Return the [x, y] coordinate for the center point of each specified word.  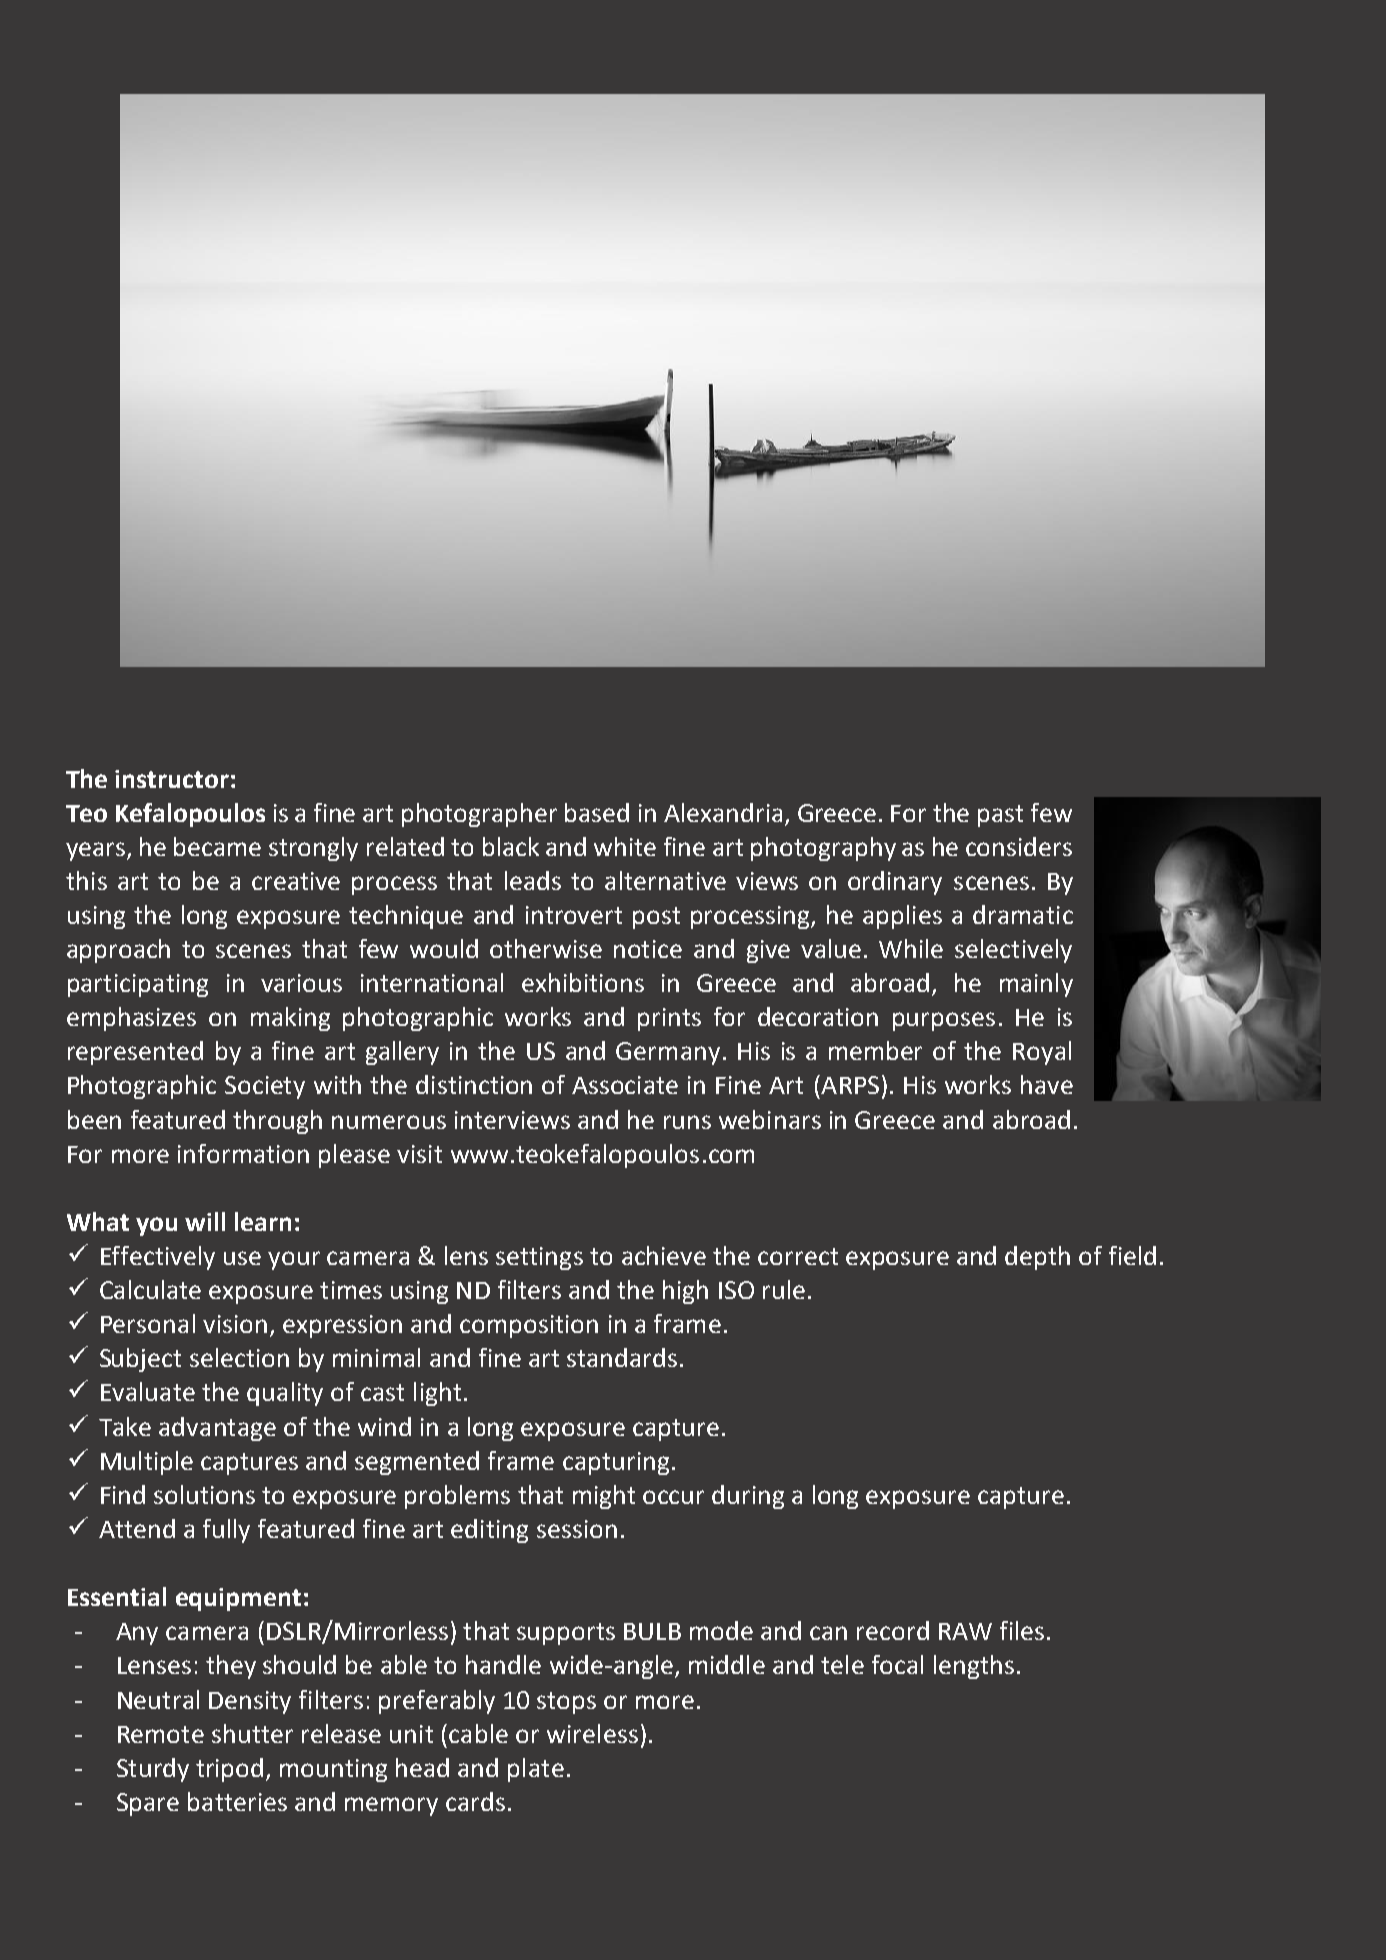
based [597, 812]
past [1000, 816]
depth [1037, 1258]
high [685, 1292]
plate [536, 1770]
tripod [229, 1770]
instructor [172, 779]
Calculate [150, 1289]
